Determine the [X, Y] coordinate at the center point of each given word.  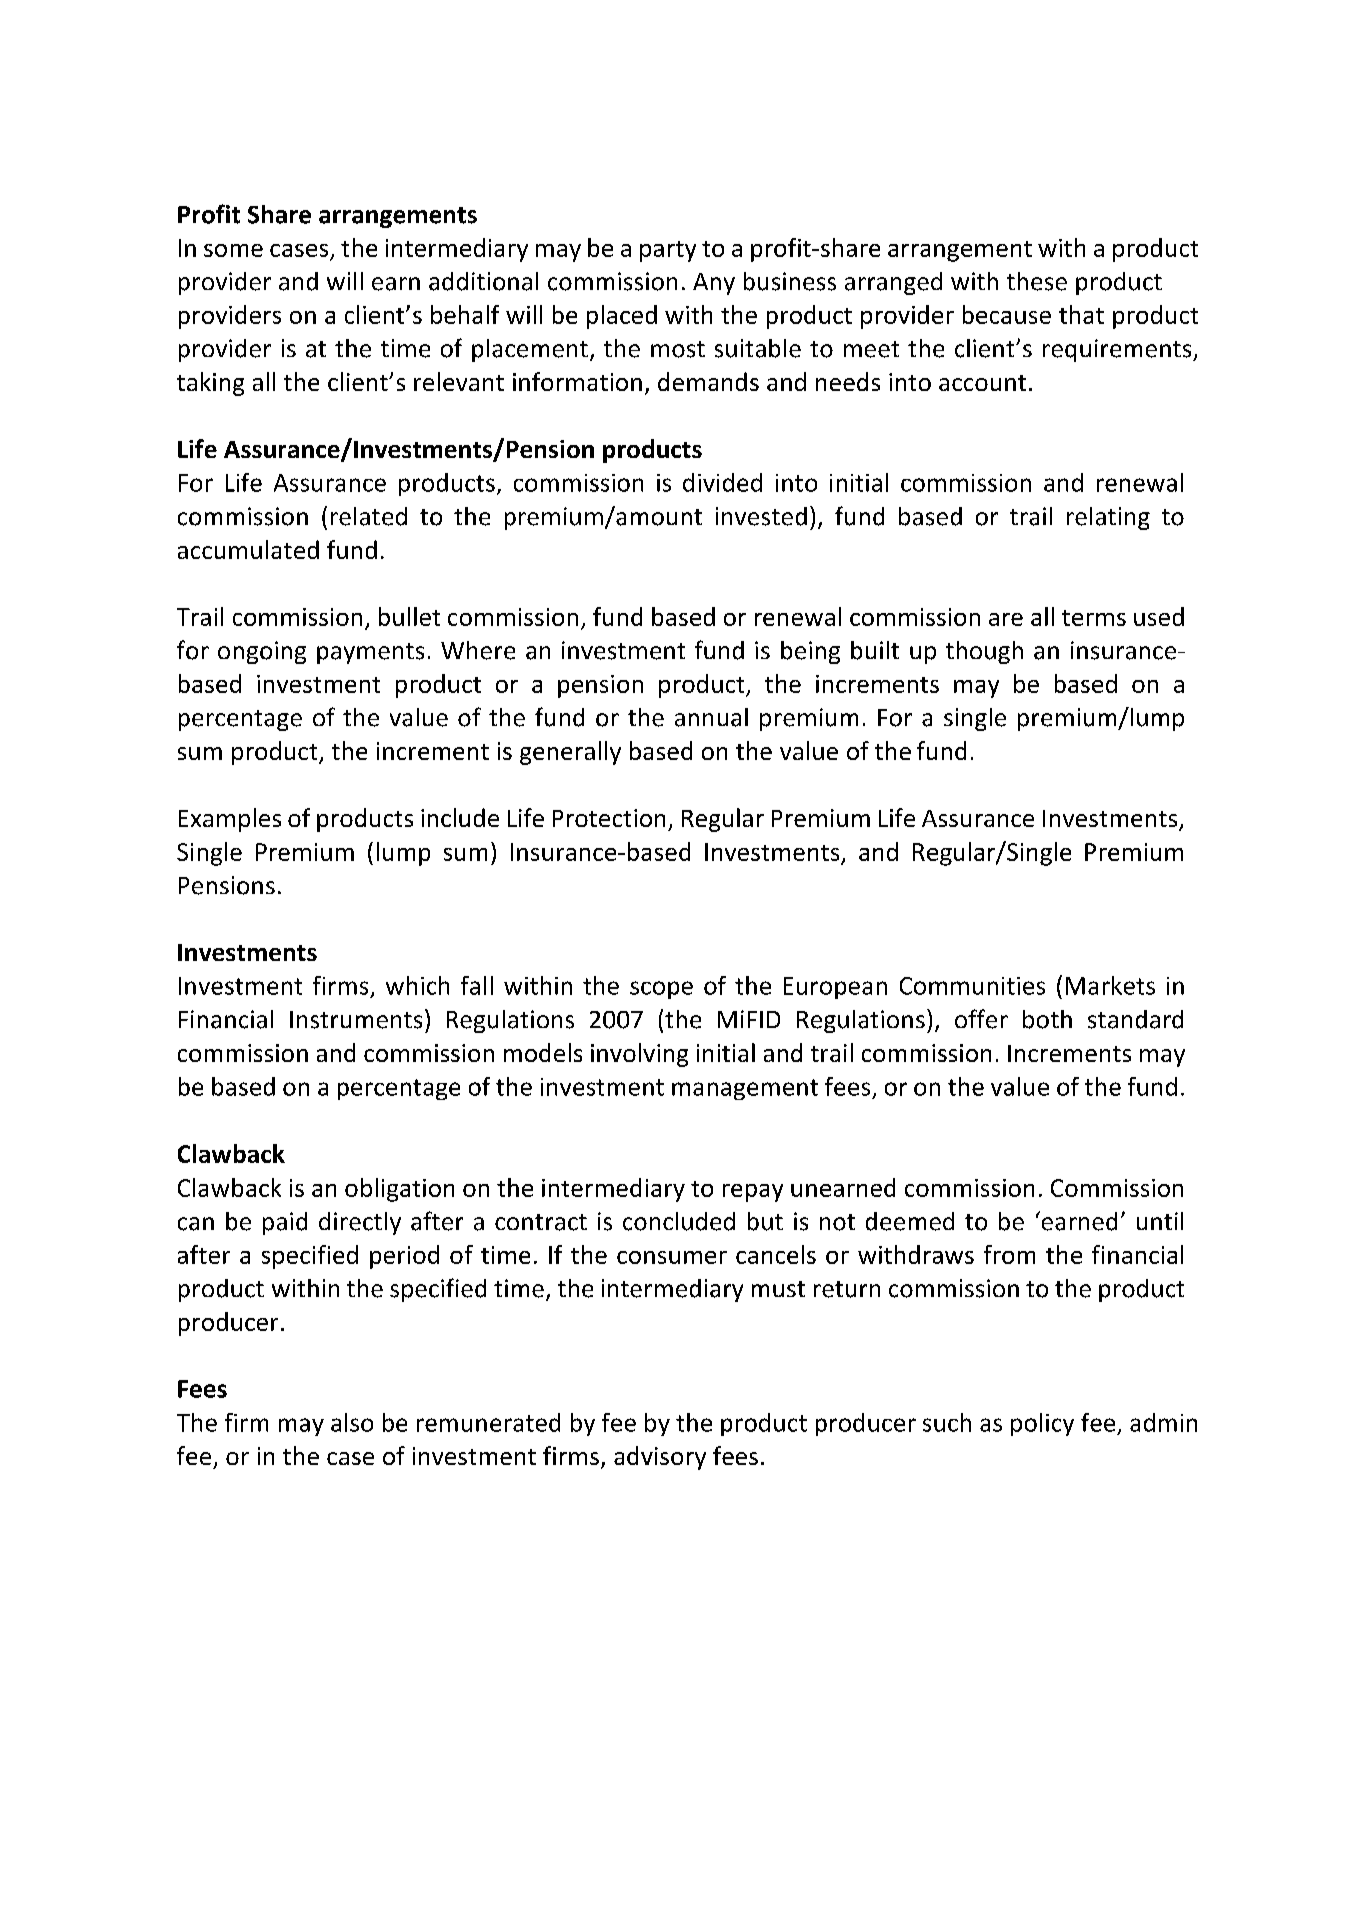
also [352, 1422]
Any [714, 284]
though [984, 652]
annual [711, 717]
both [1047, 1019]
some [233, 250]
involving [639, 1055]
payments [370, 653]
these [1037, 281]
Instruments [356, 1020]
